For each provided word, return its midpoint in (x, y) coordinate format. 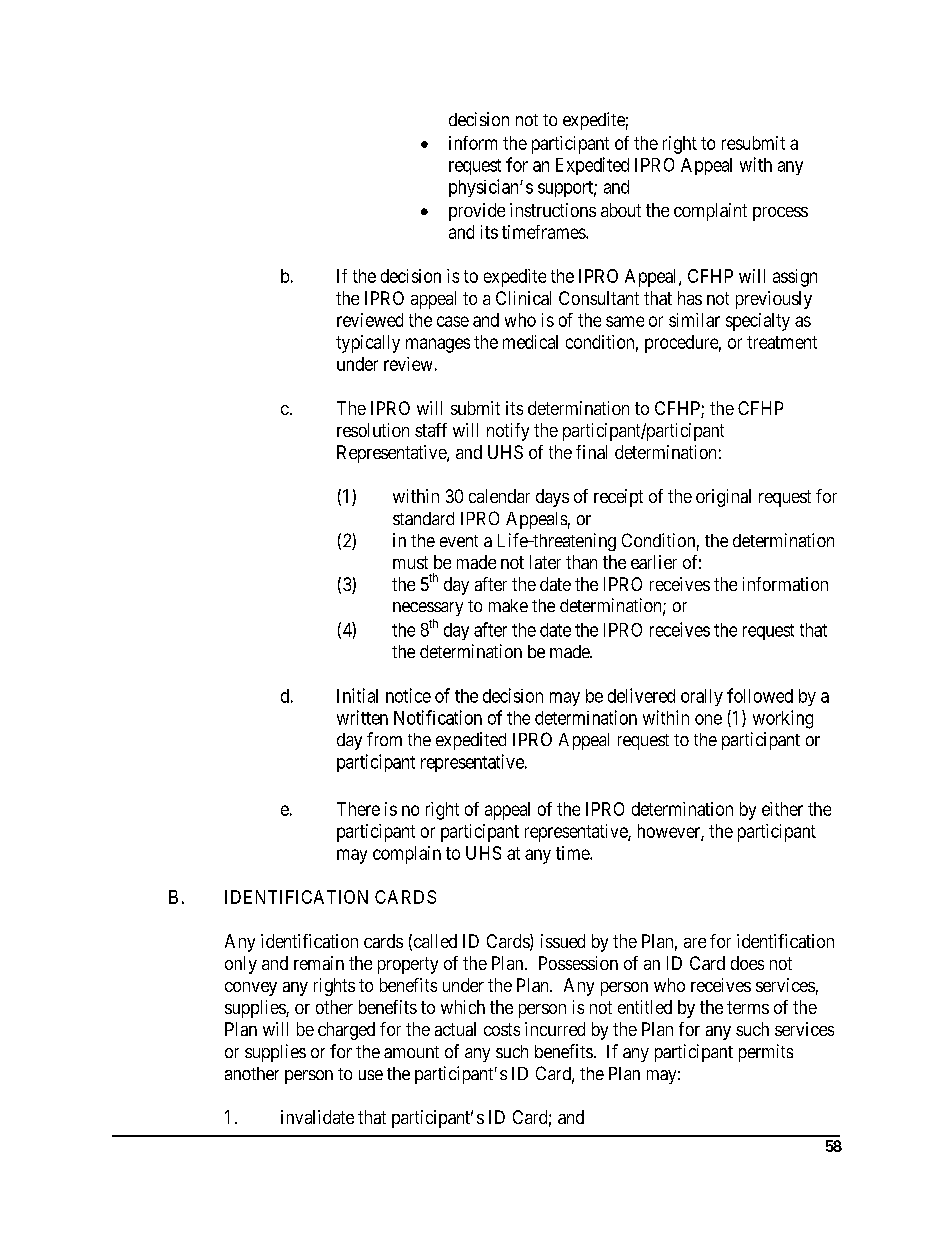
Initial (357, 695)
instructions (553, 210)
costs (502, 1029)
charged (346, 1031)
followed (760, 695)
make (508, 605)
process (780, 214)
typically (368, 344)
